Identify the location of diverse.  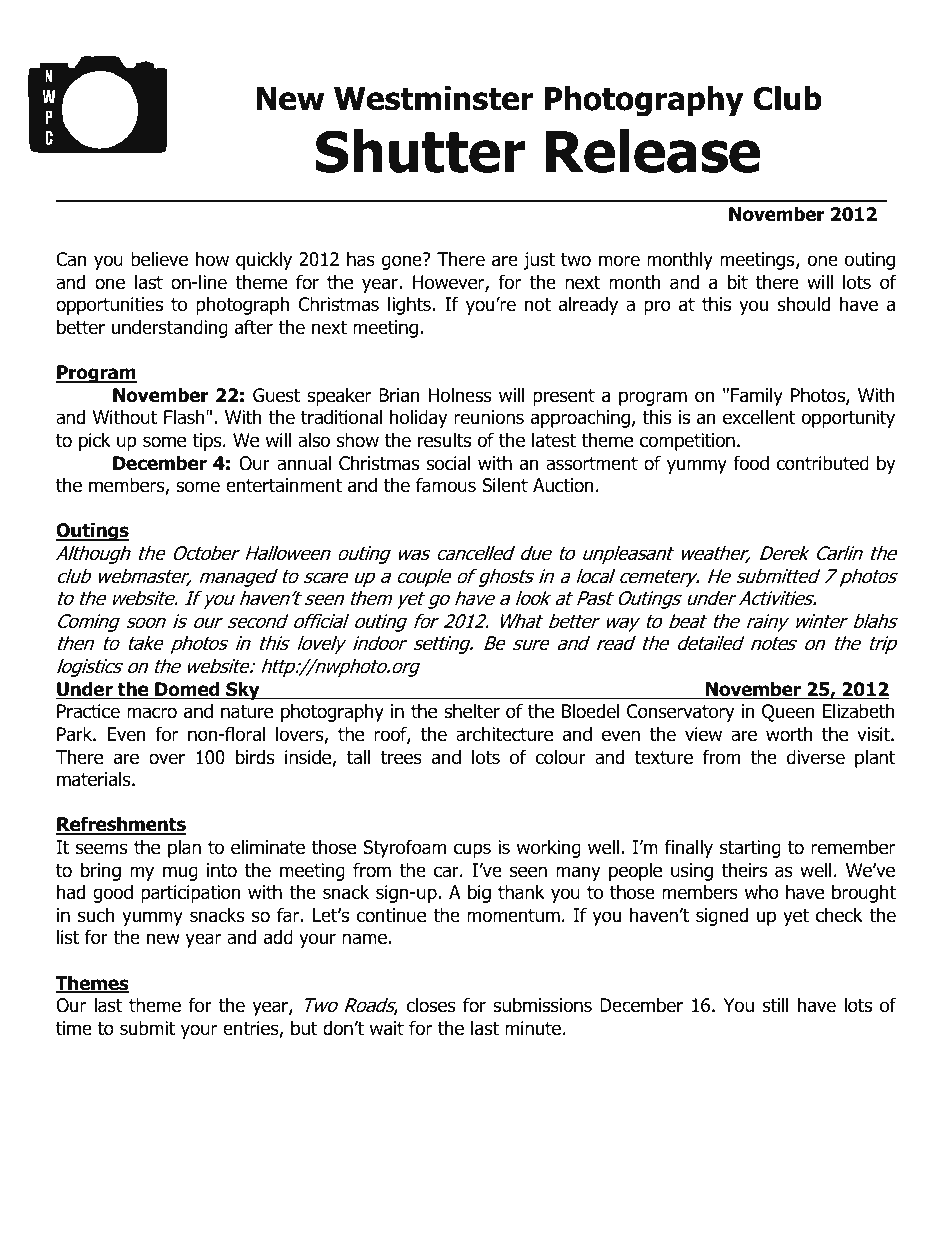
(816, 757).
